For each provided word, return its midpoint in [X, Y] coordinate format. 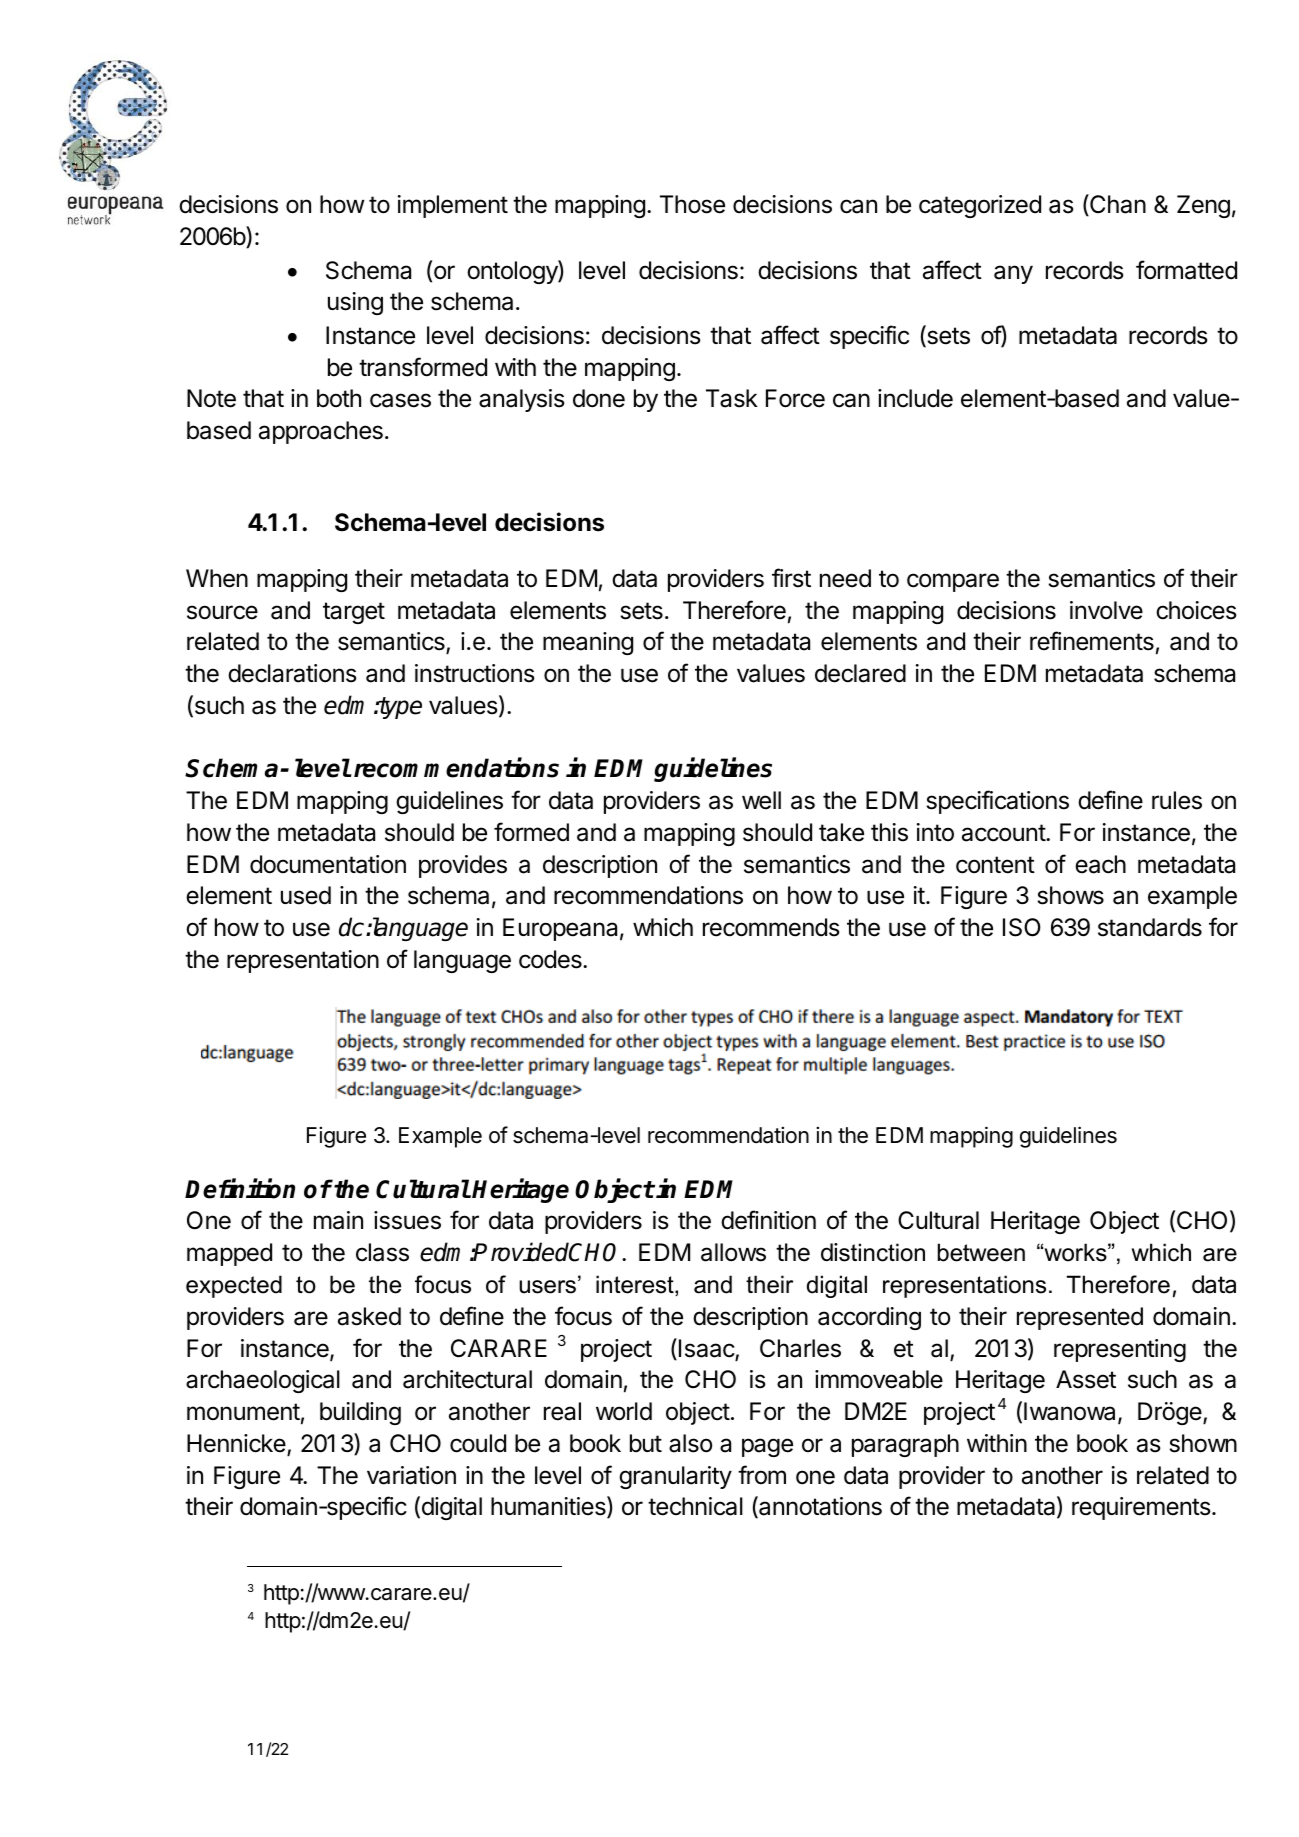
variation [411, 1475]
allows [733, 1252]
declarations [292, 673]
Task [732, 398]
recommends [771, 927]
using [355, 303]
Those [692, 204]
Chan [1117, 205]
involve [1106, 610]
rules [1177, 800]
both [339, 398]
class [382, 1252]
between [981, 1252]
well [761, 800]
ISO [1022, 927]
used [306, 895]
